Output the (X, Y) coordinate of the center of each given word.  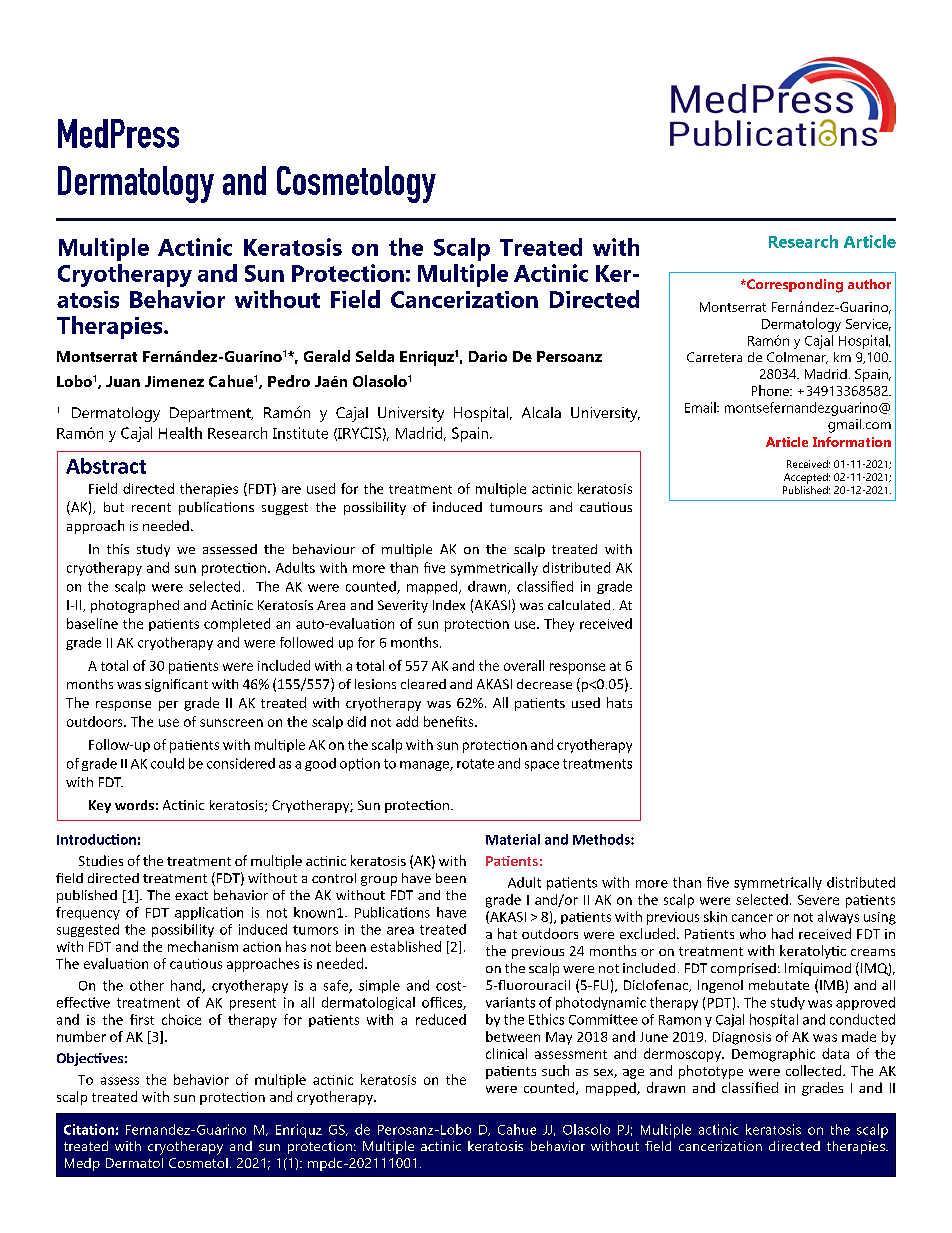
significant (176, 685)
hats (619, 702)
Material (513, 839)
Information (852, 442)
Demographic (773, 1055)
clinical (506, 1053)
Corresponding (794, 286)
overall (524, 665)
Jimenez (174, 381)
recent (151, 507)
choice (181, 1019)
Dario (488, 356)
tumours (516, 507)
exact (191, 895)
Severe (818, 900)
